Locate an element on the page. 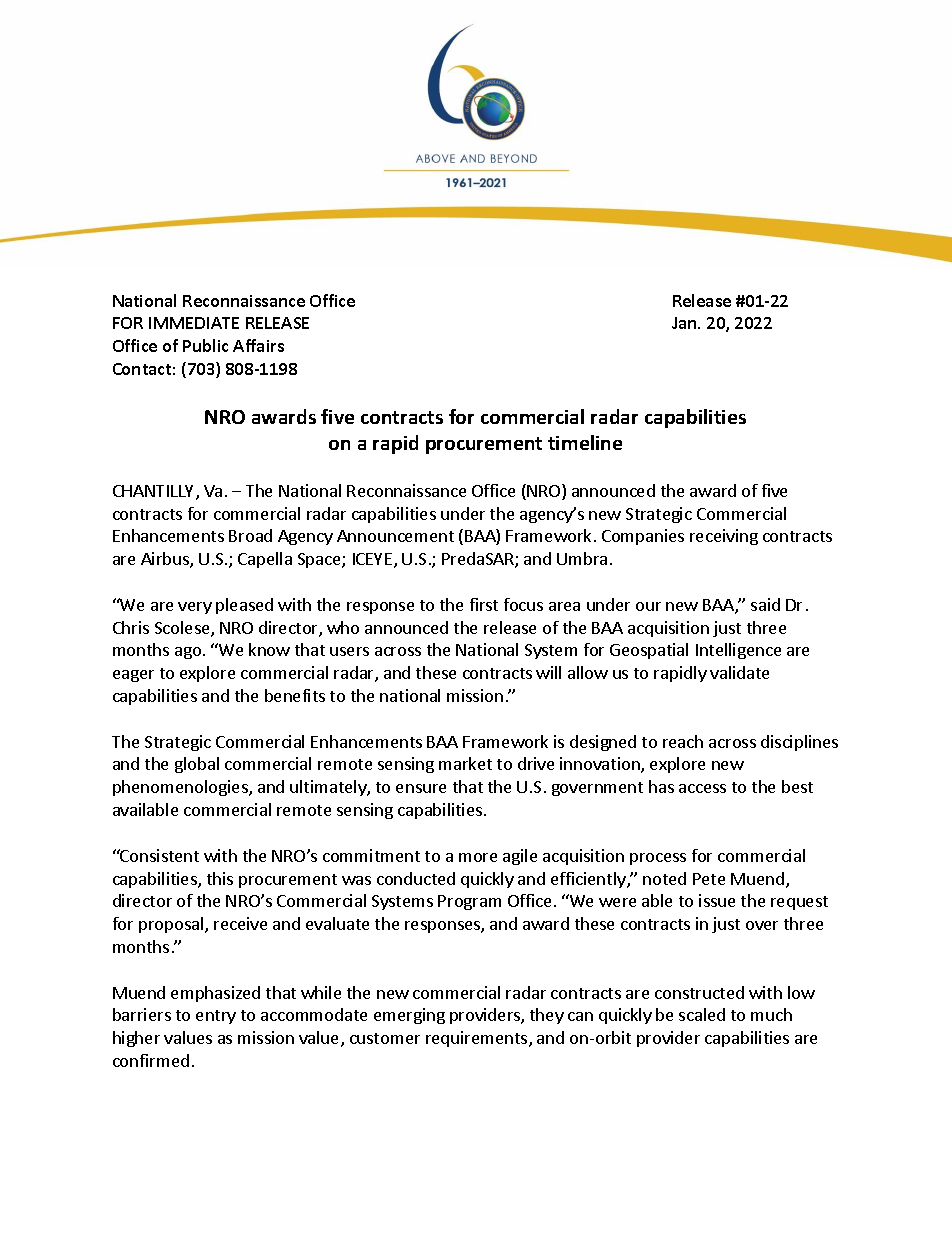  Airbus is located at coordinates (166, 560).
